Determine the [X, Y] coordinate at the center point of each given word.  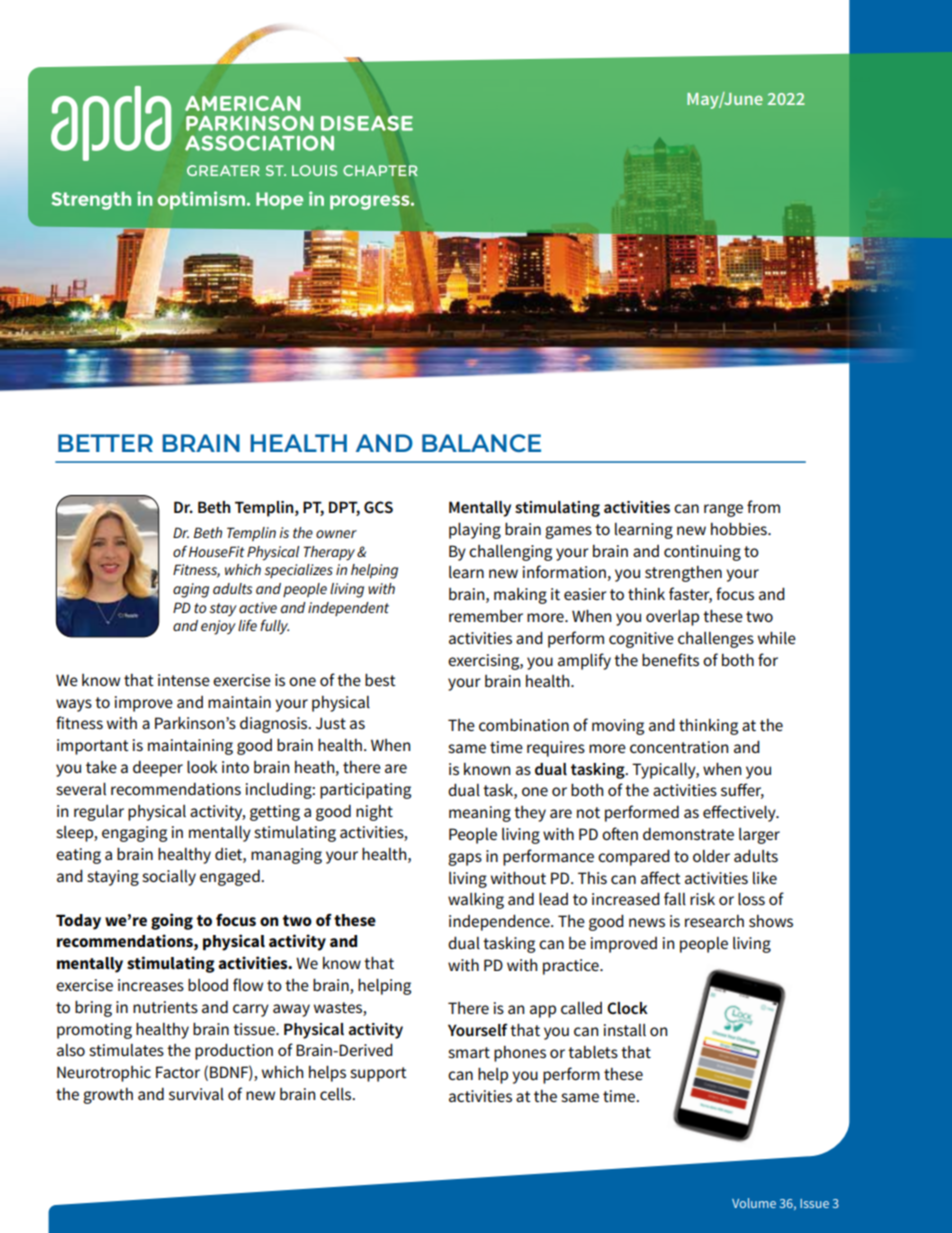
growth [108, 1096]
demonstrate [688, 834]
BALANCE [481, 443]
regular [99, 813]
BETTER [105, 443]
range [723, 510]
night [374, 813]
